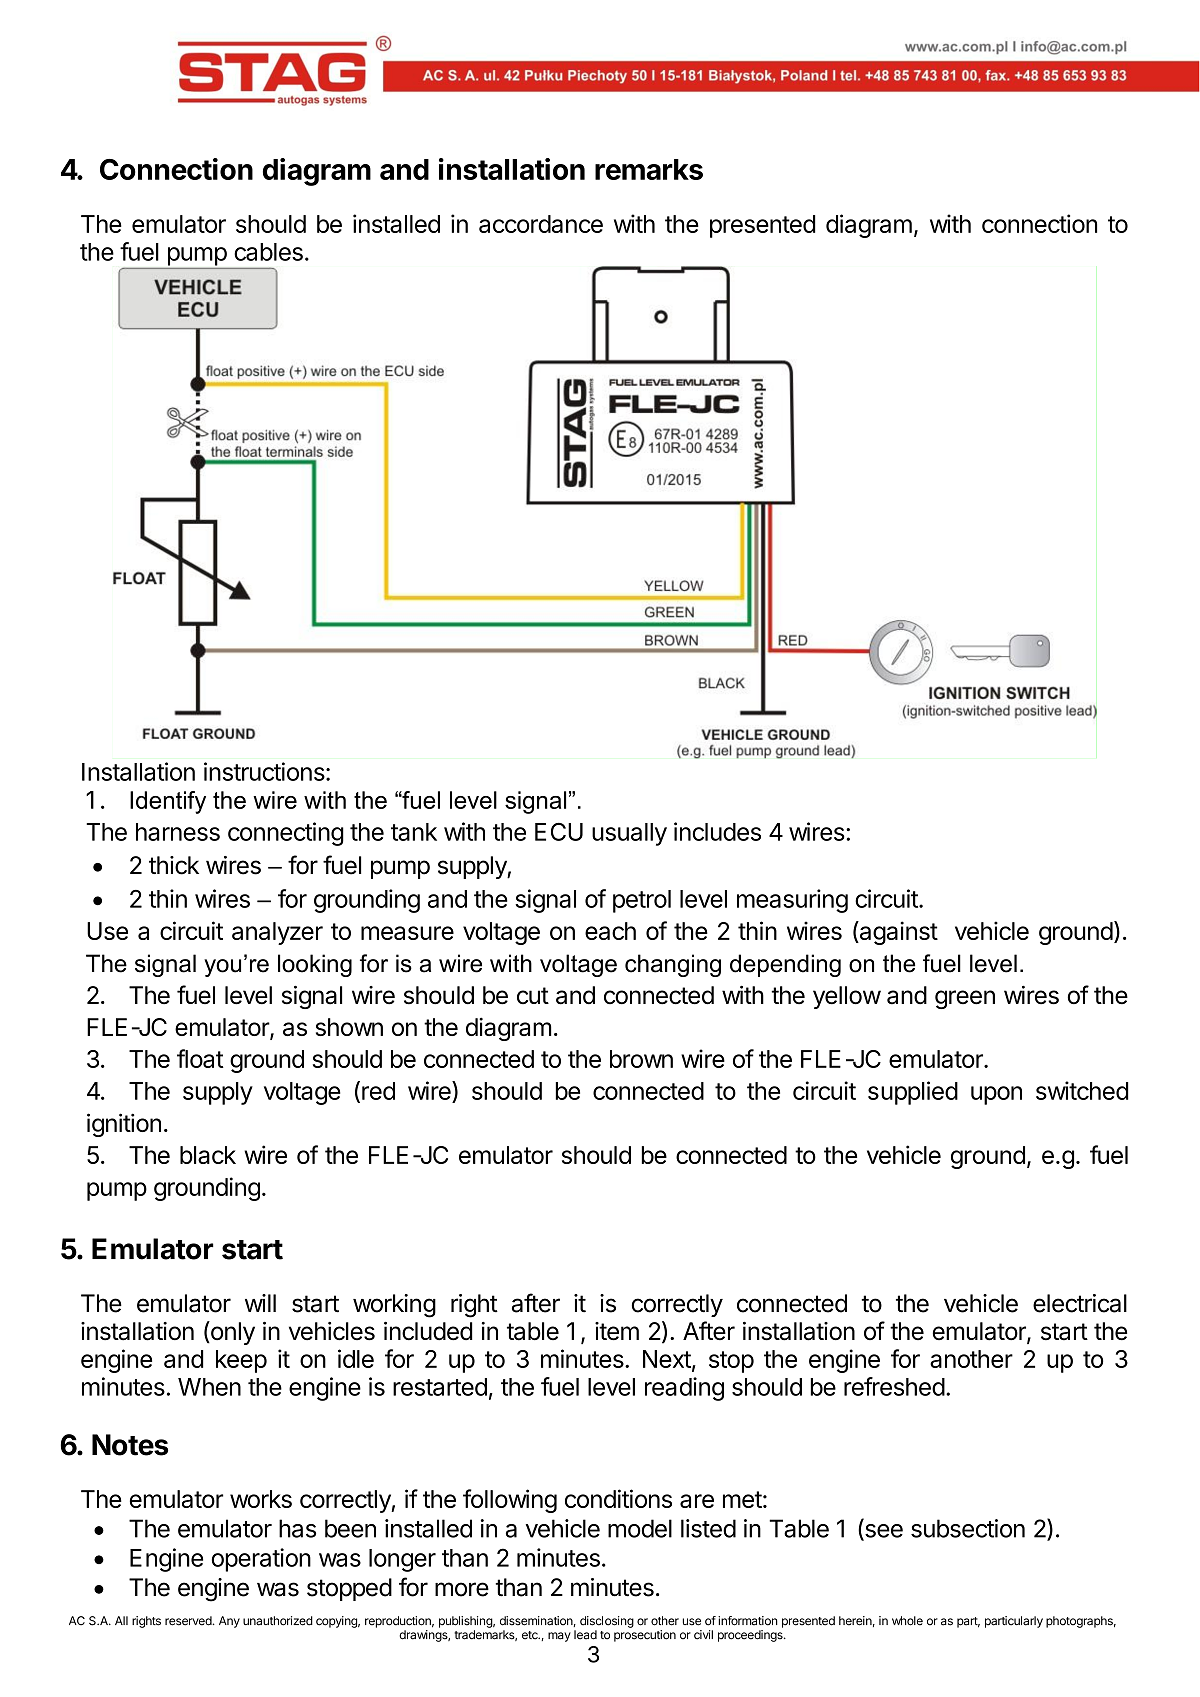 The height and width of the screenshot is (1697, 1200). I want to click on each, so click(610, 931).
